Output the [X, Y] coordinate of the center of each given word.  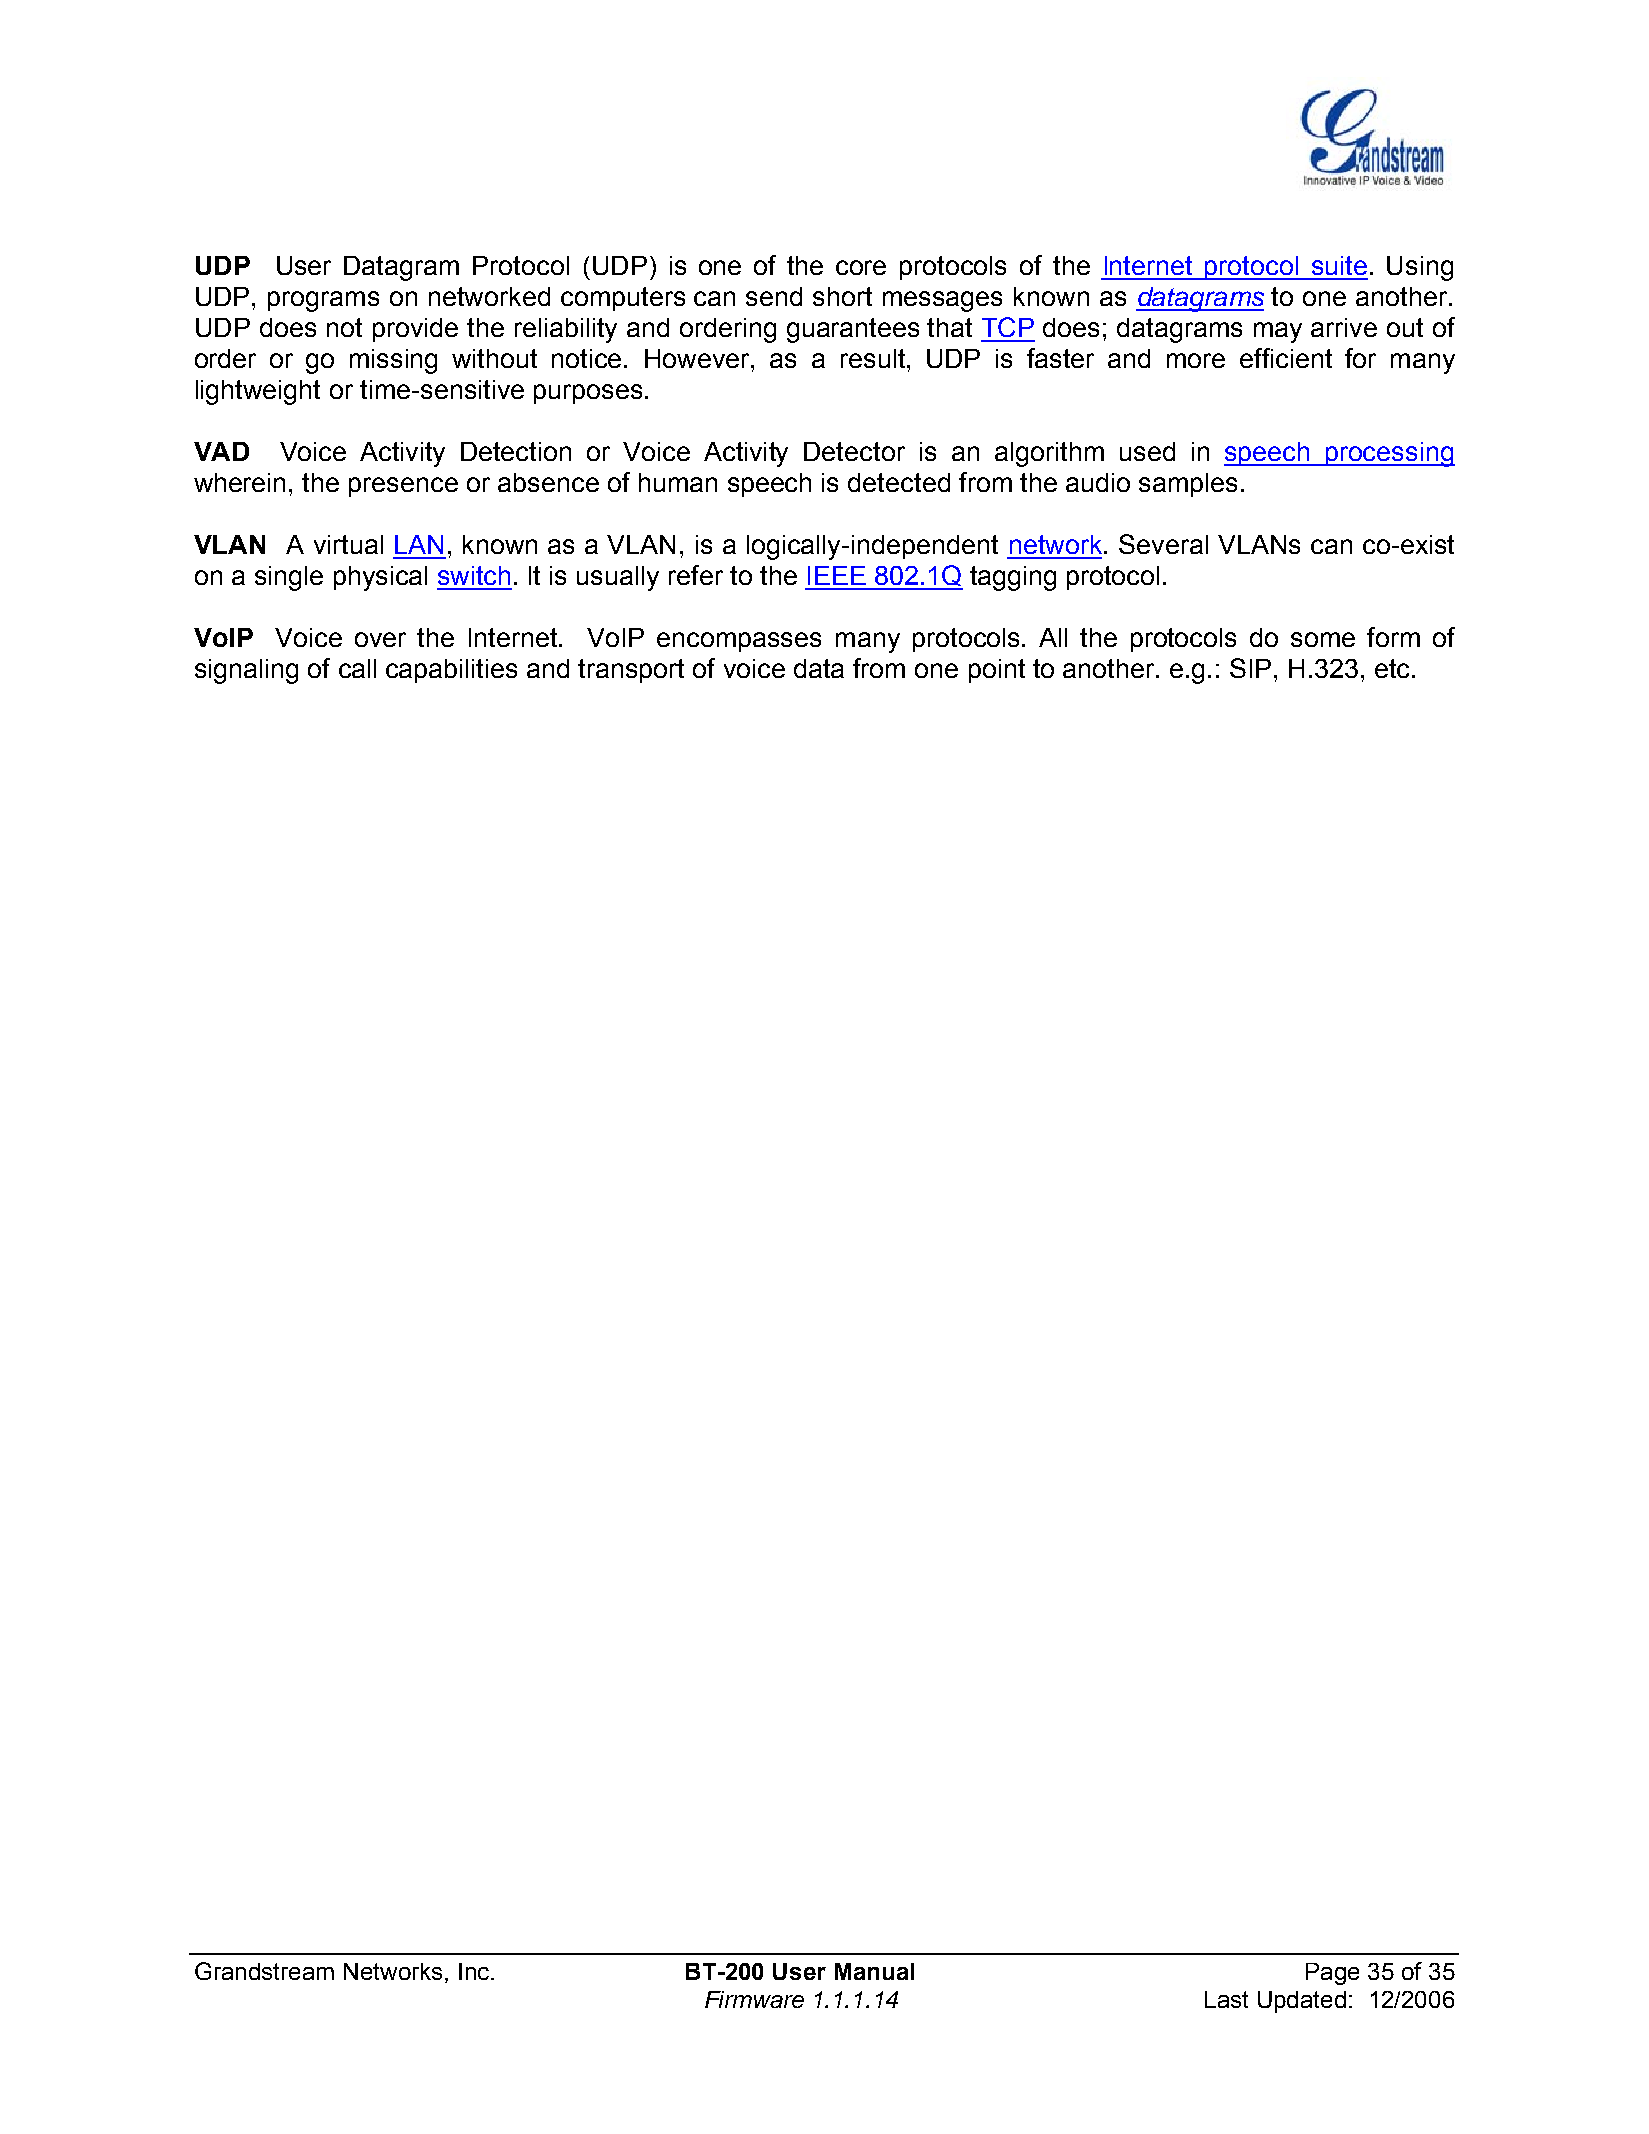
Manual [874, 1971]
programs [323, 301]
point [997, 671]
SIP [1250, 668]
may [1278, 332]
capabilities [451, 671]
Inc [474, 1971]
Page [1332, 1974]
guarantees [853, 330]
